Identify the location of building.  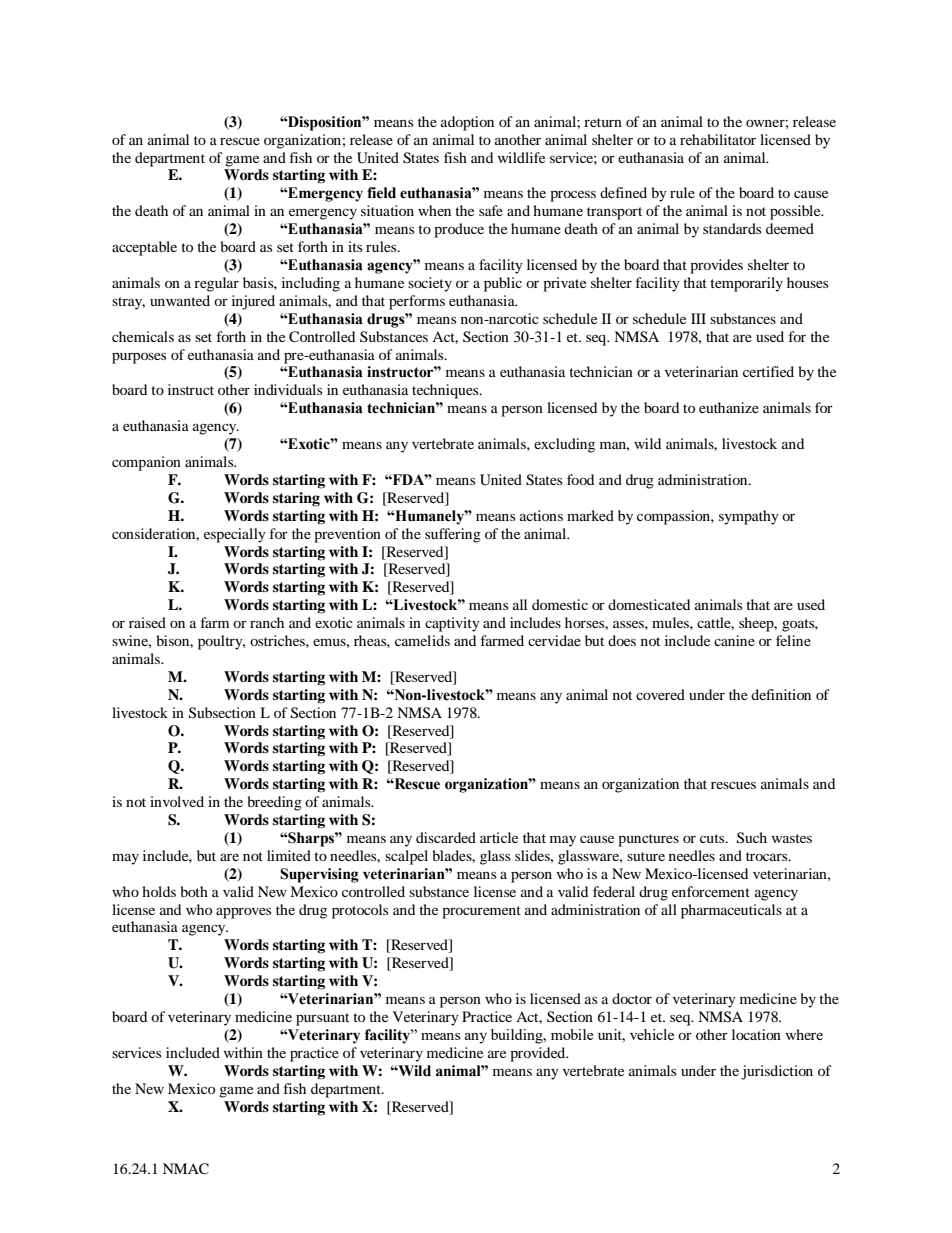
(518, 1036).
